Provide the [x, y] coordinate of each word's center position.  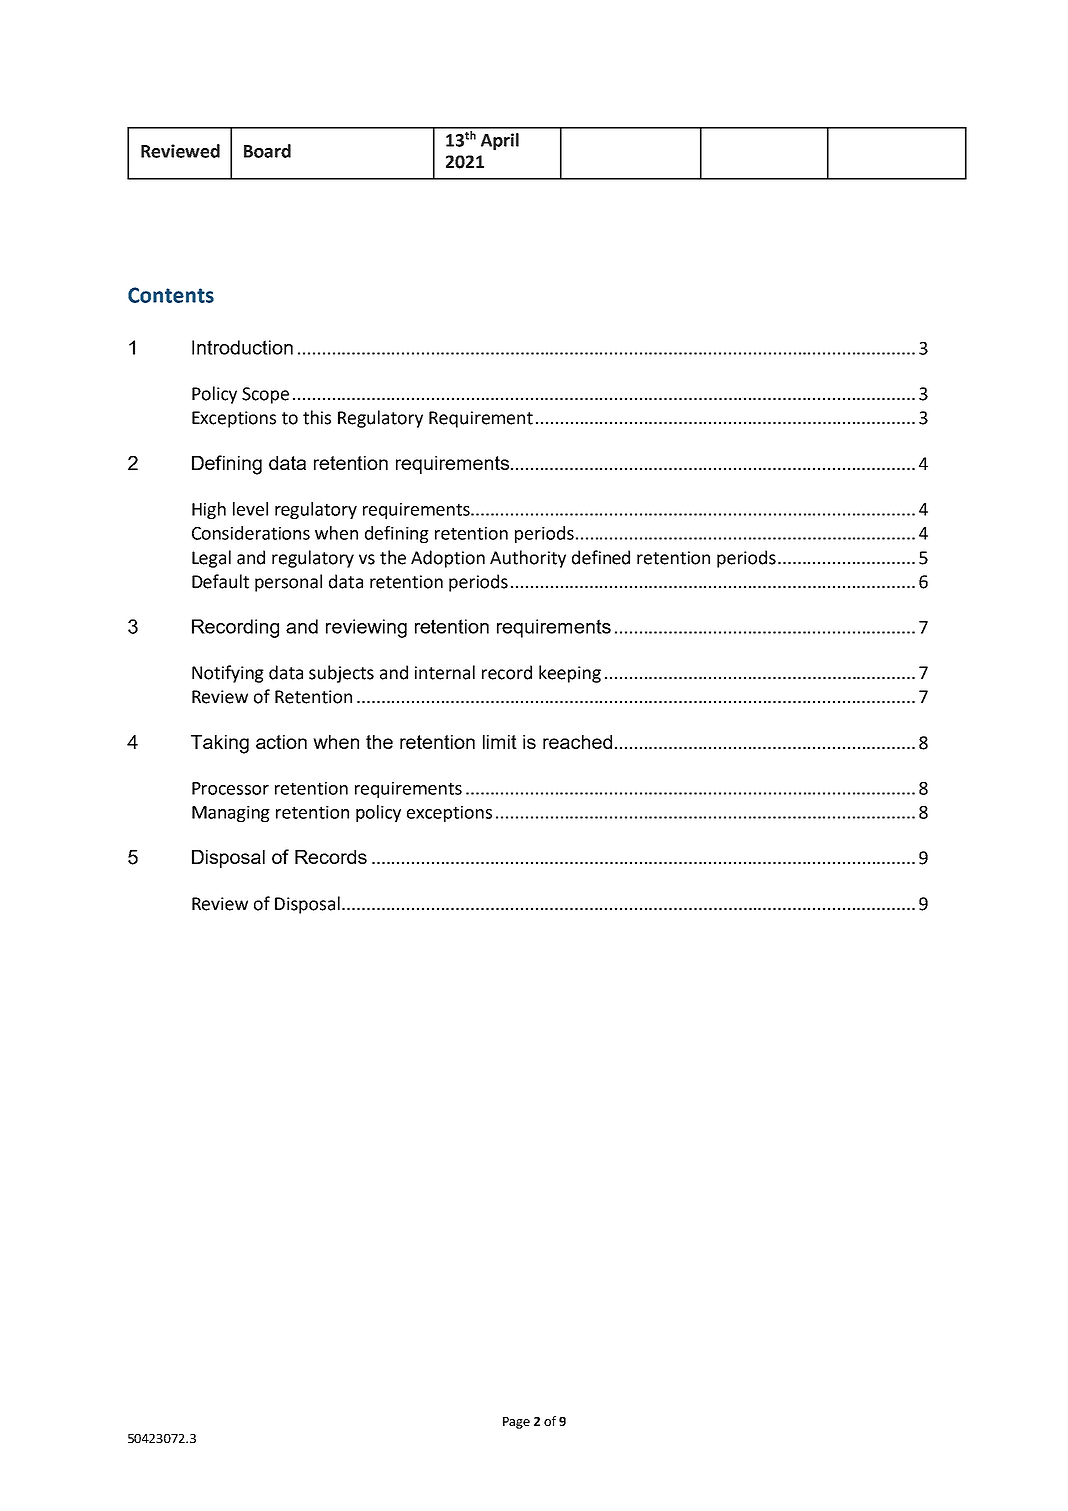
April [500, 141]
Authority [528, 559]
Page [516, 1423]
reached [577, 742]
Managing [231, 814]
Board [267, 151]
